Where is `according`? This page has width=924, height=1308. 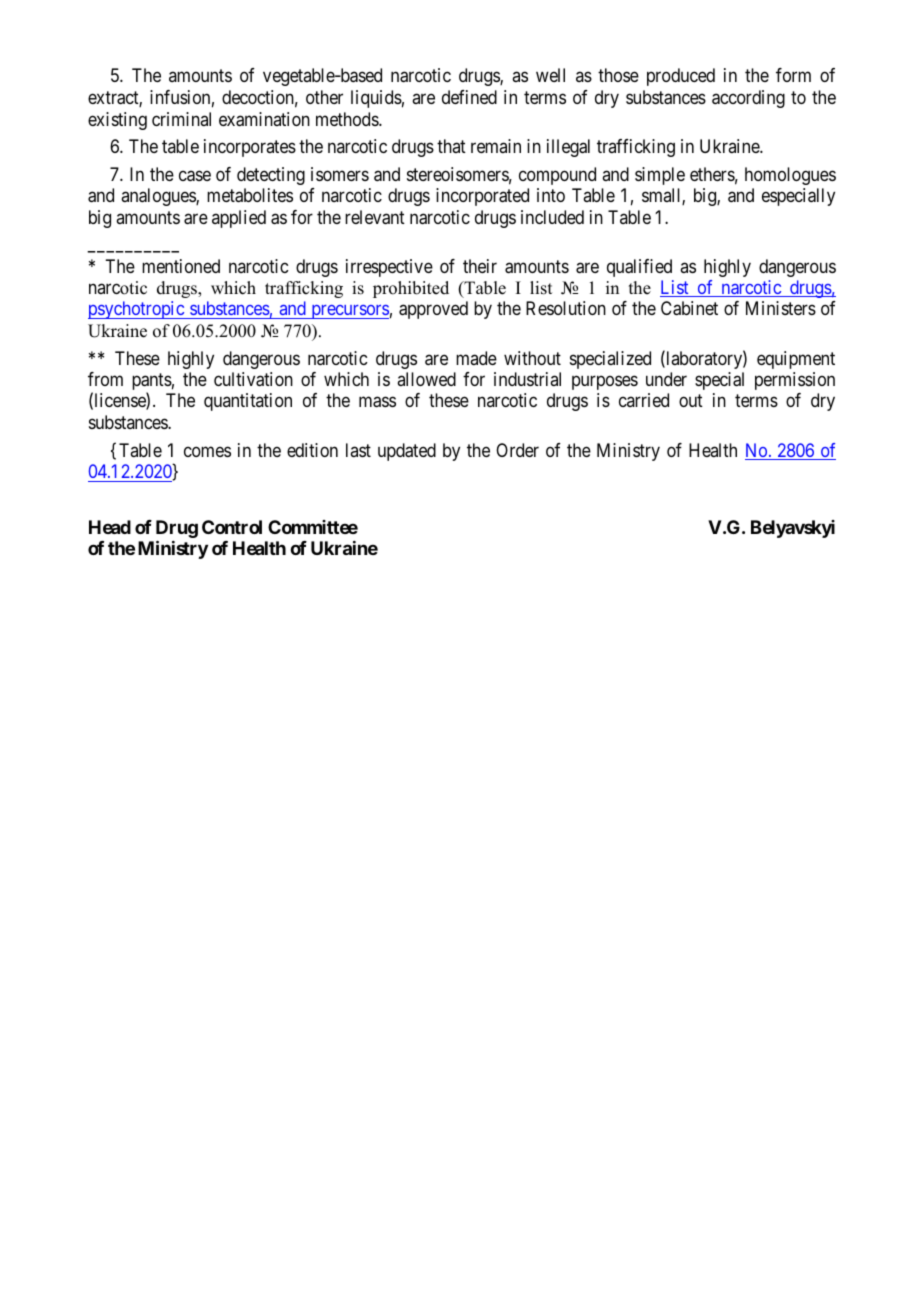
according is located at coordinates (748, 99).
